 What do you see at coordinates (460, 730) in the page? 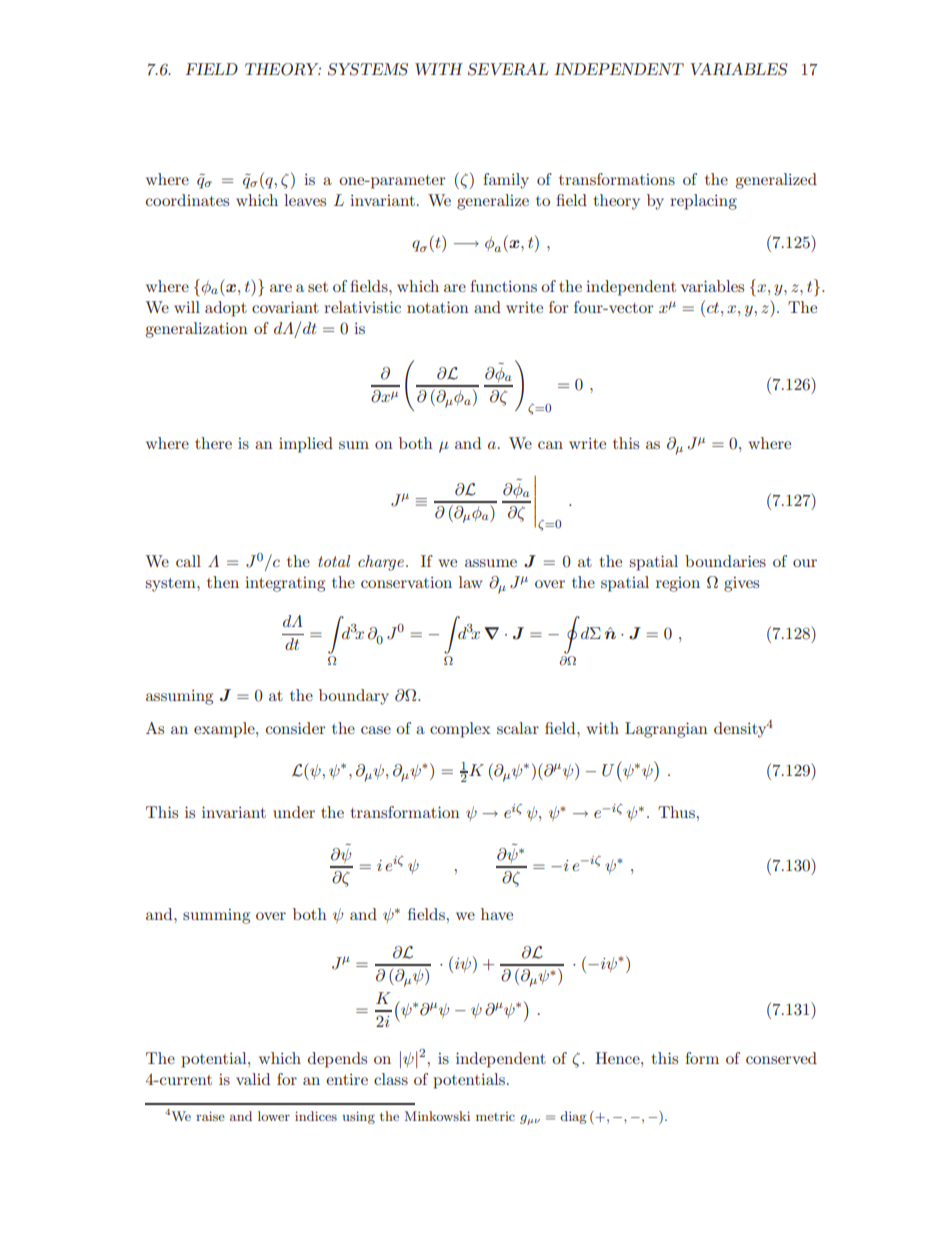
I see `complex` at bounding box center [460, 730].
